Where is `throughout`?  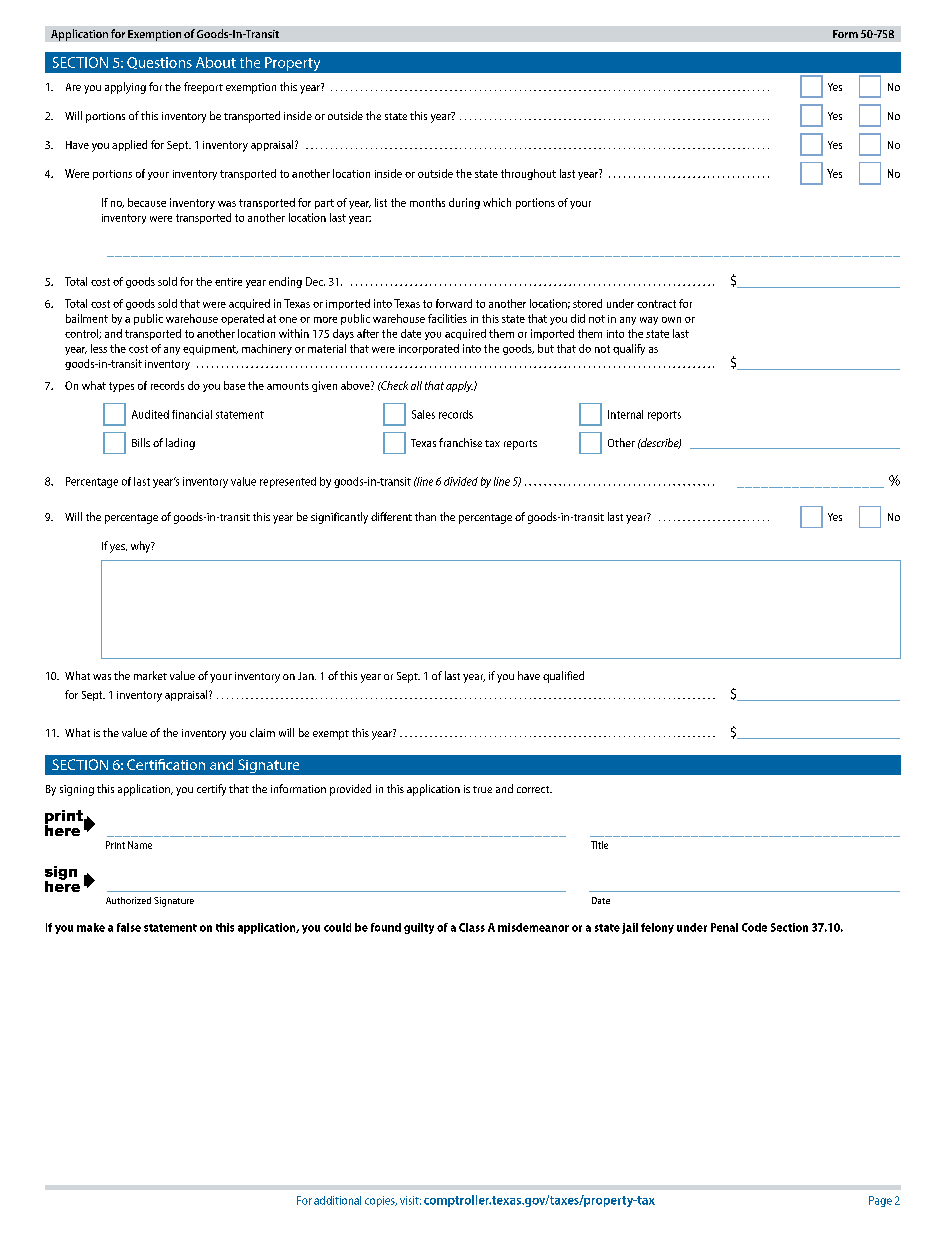 throughout is located at coordinates (528, 174).
